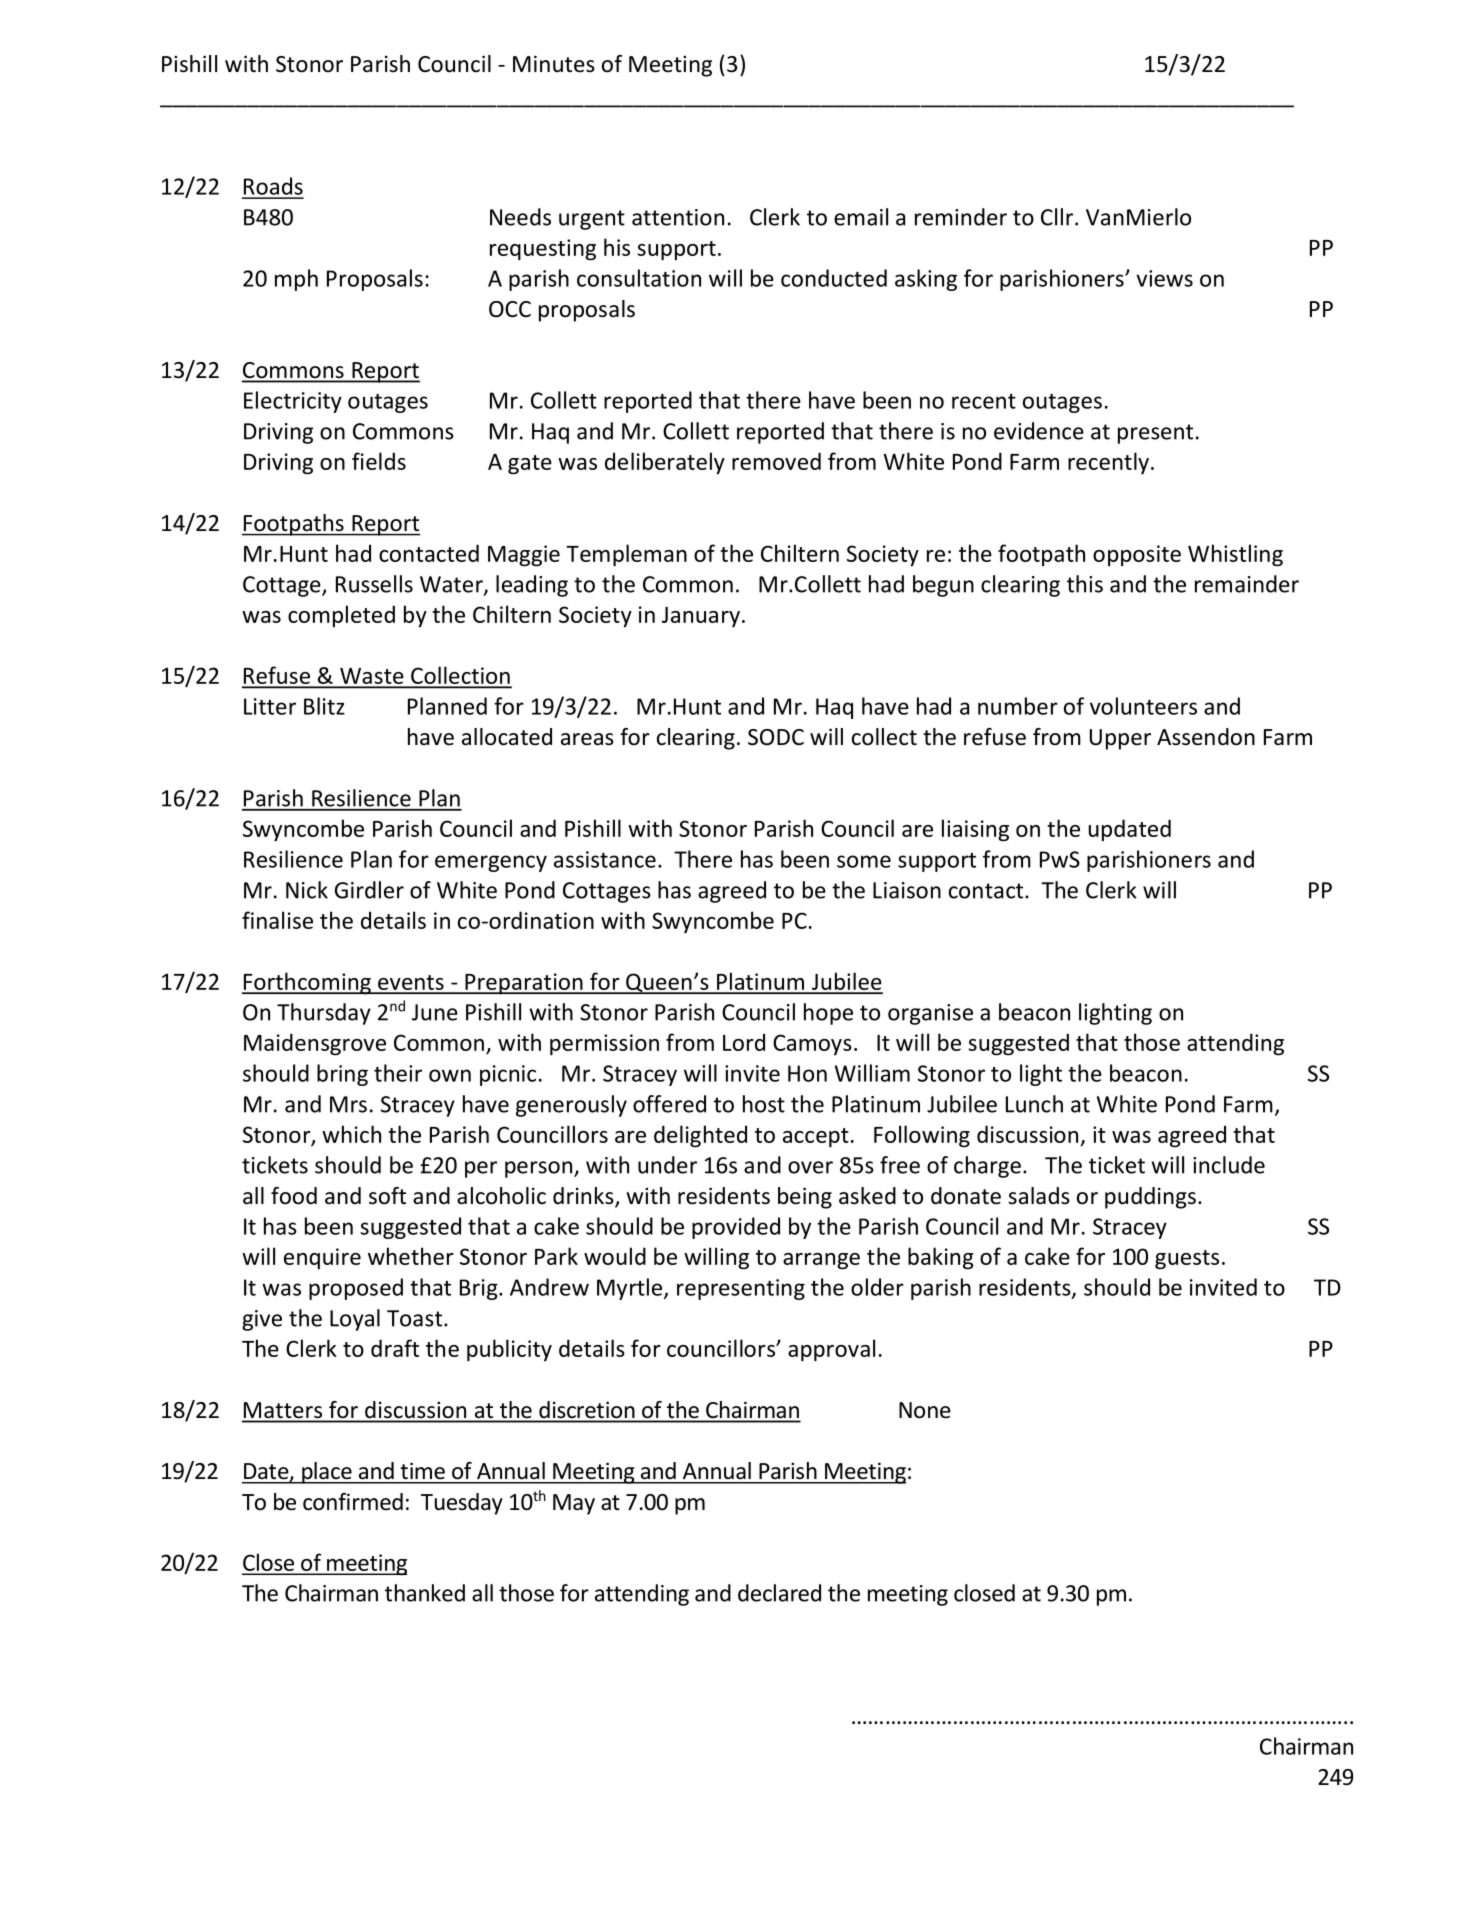  I want to click on Minutes, so click(554, 64).
